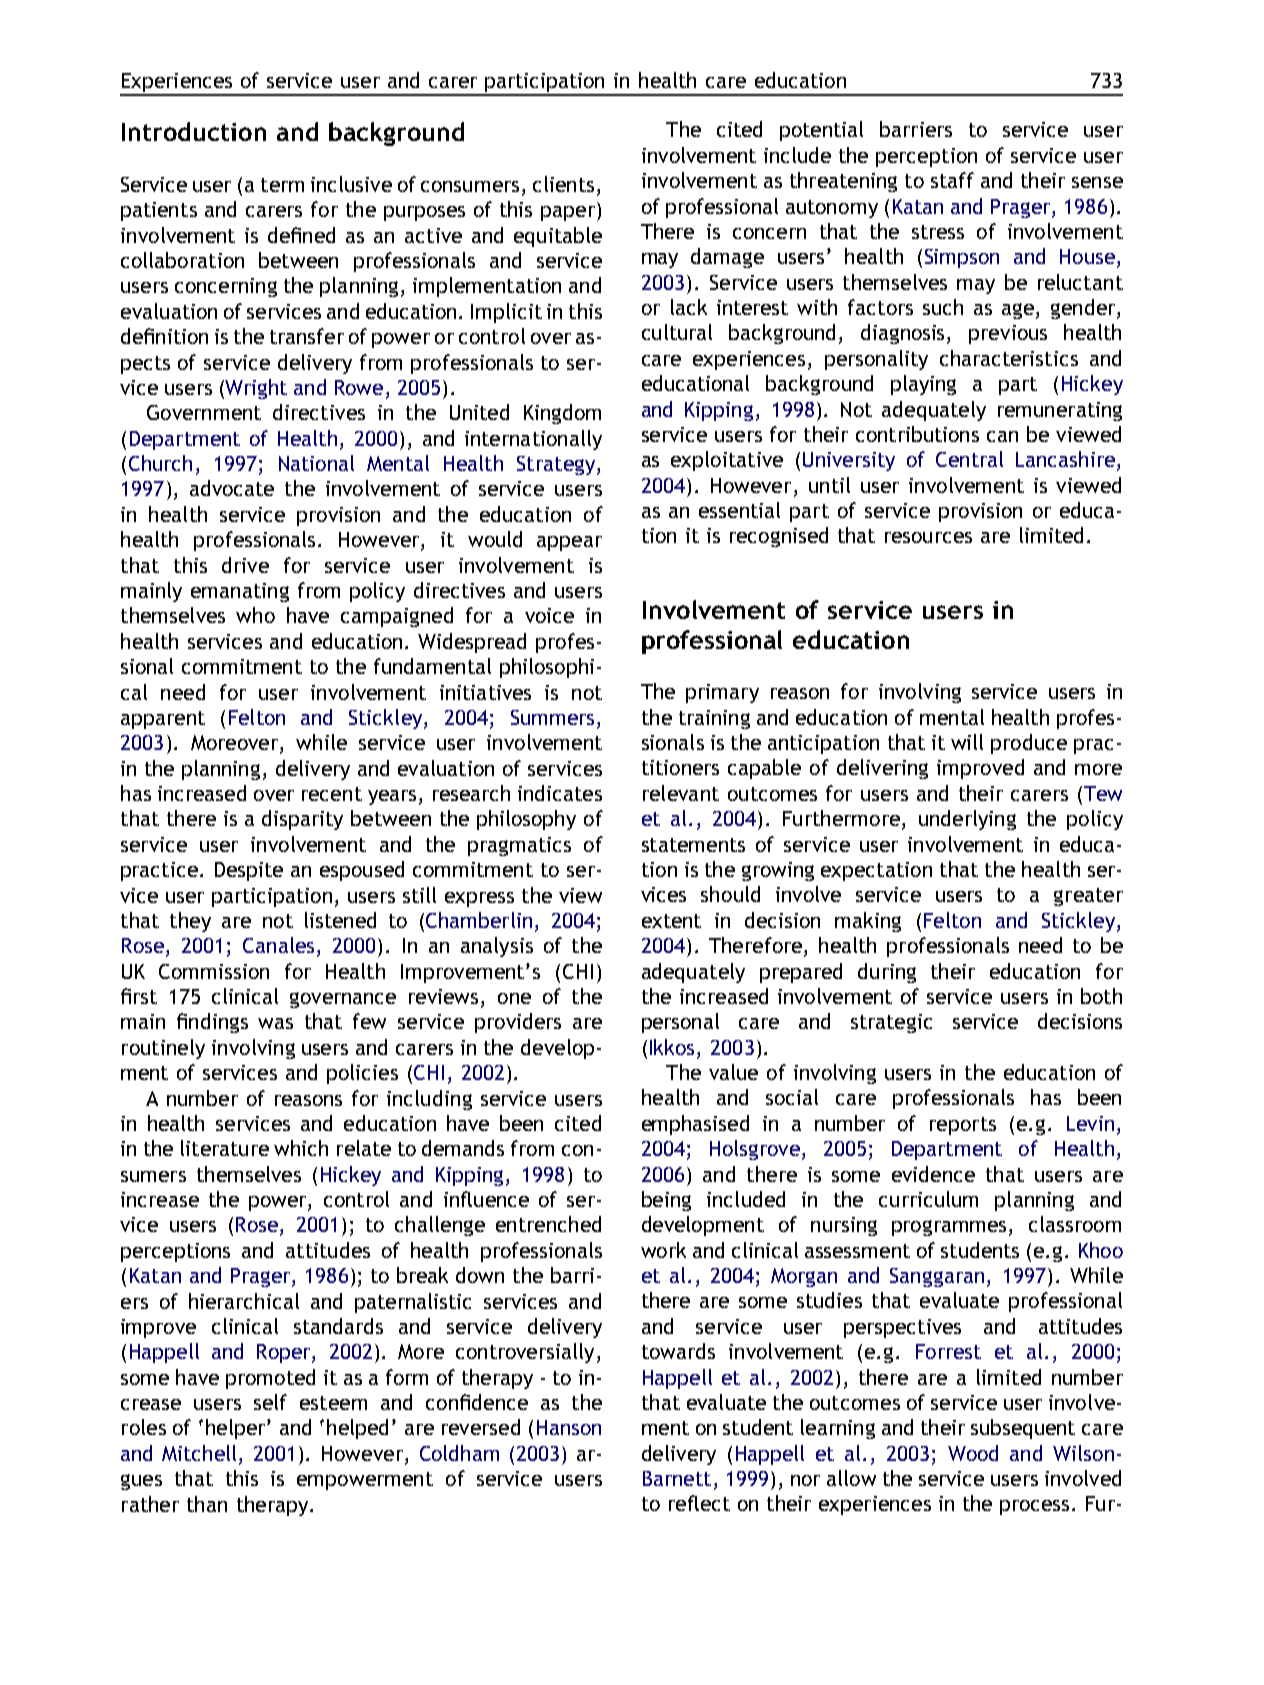 The width and height of the screenshot is (1264, 1685). Describe the element at coordinates (952, 180) in the screenshot. I see `staff` at that location.
